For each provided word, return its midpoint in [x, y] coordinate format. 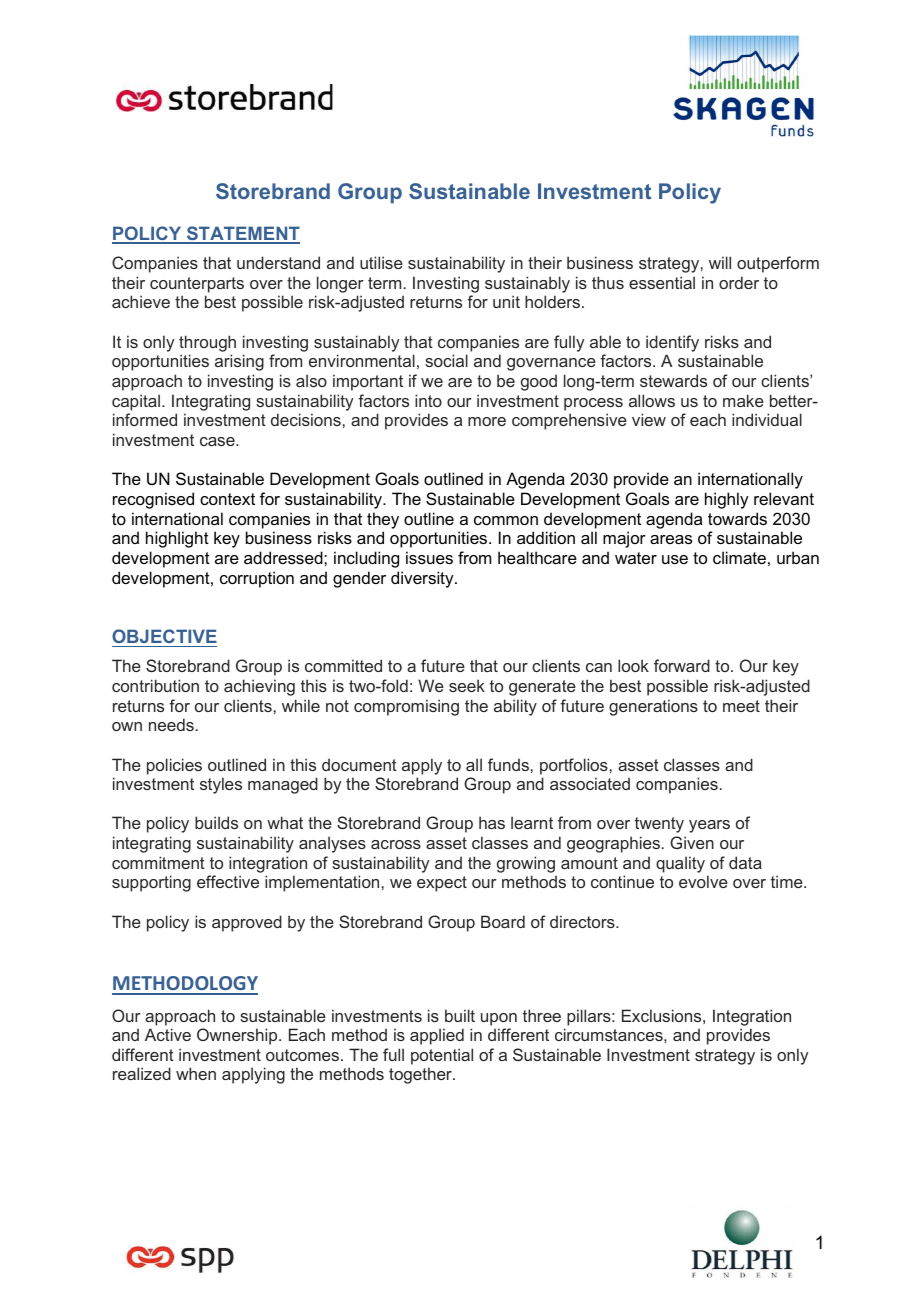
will [720, 262]
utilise [381, 262]
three [542, 1015]
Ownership [238, 1036]
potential [442, 1056]
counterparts [197, 285]
